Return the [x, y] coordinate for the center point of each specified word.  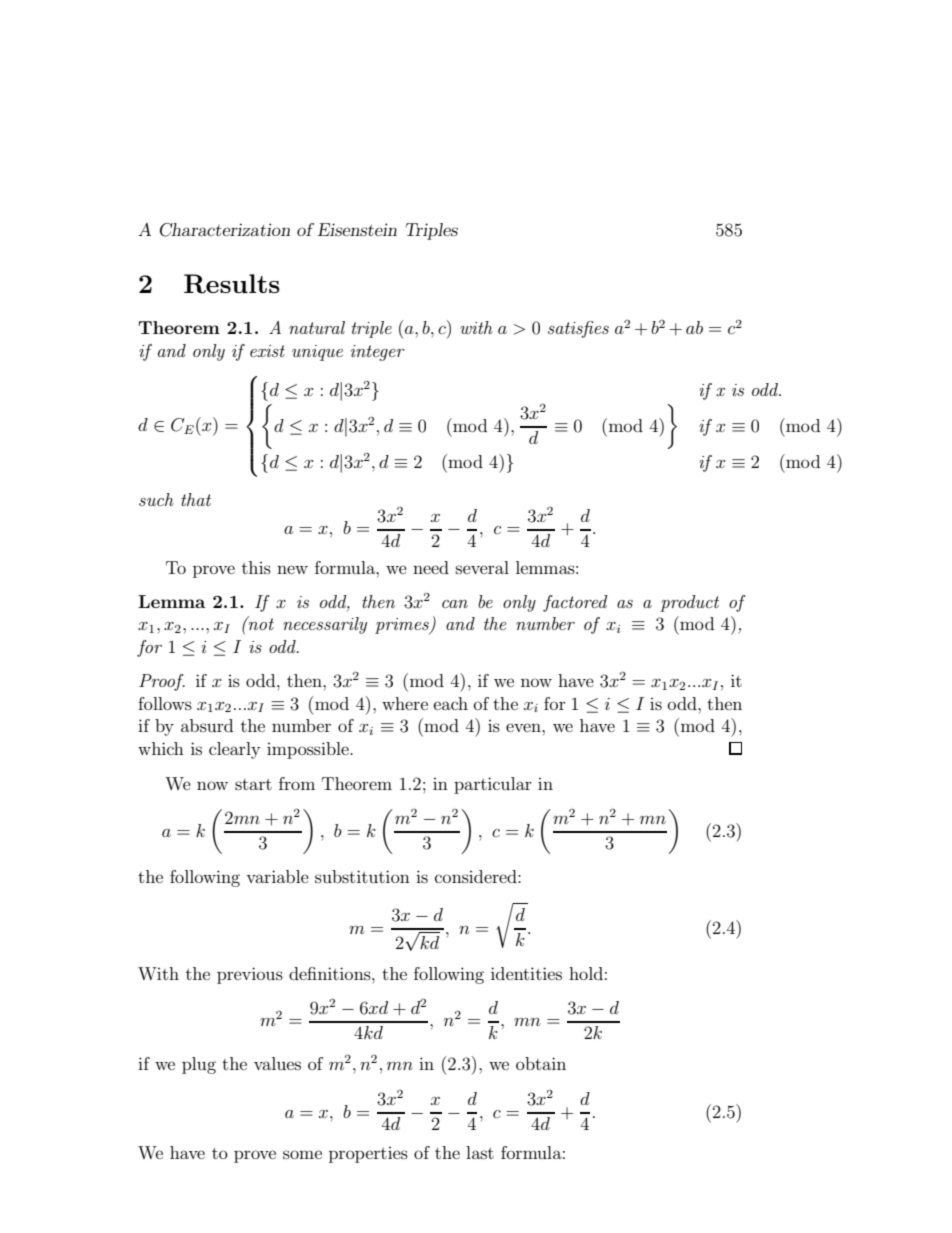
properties [368, 1155]
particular [493, 785]
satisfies [578, 329]
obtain [541, 1063]
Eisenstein [357, 229]
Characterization [225, 230]
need [431, 567]
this [256, 567]
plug [199, 1065]
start [253, 784]
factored [575, 603]
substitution [362, 876]
